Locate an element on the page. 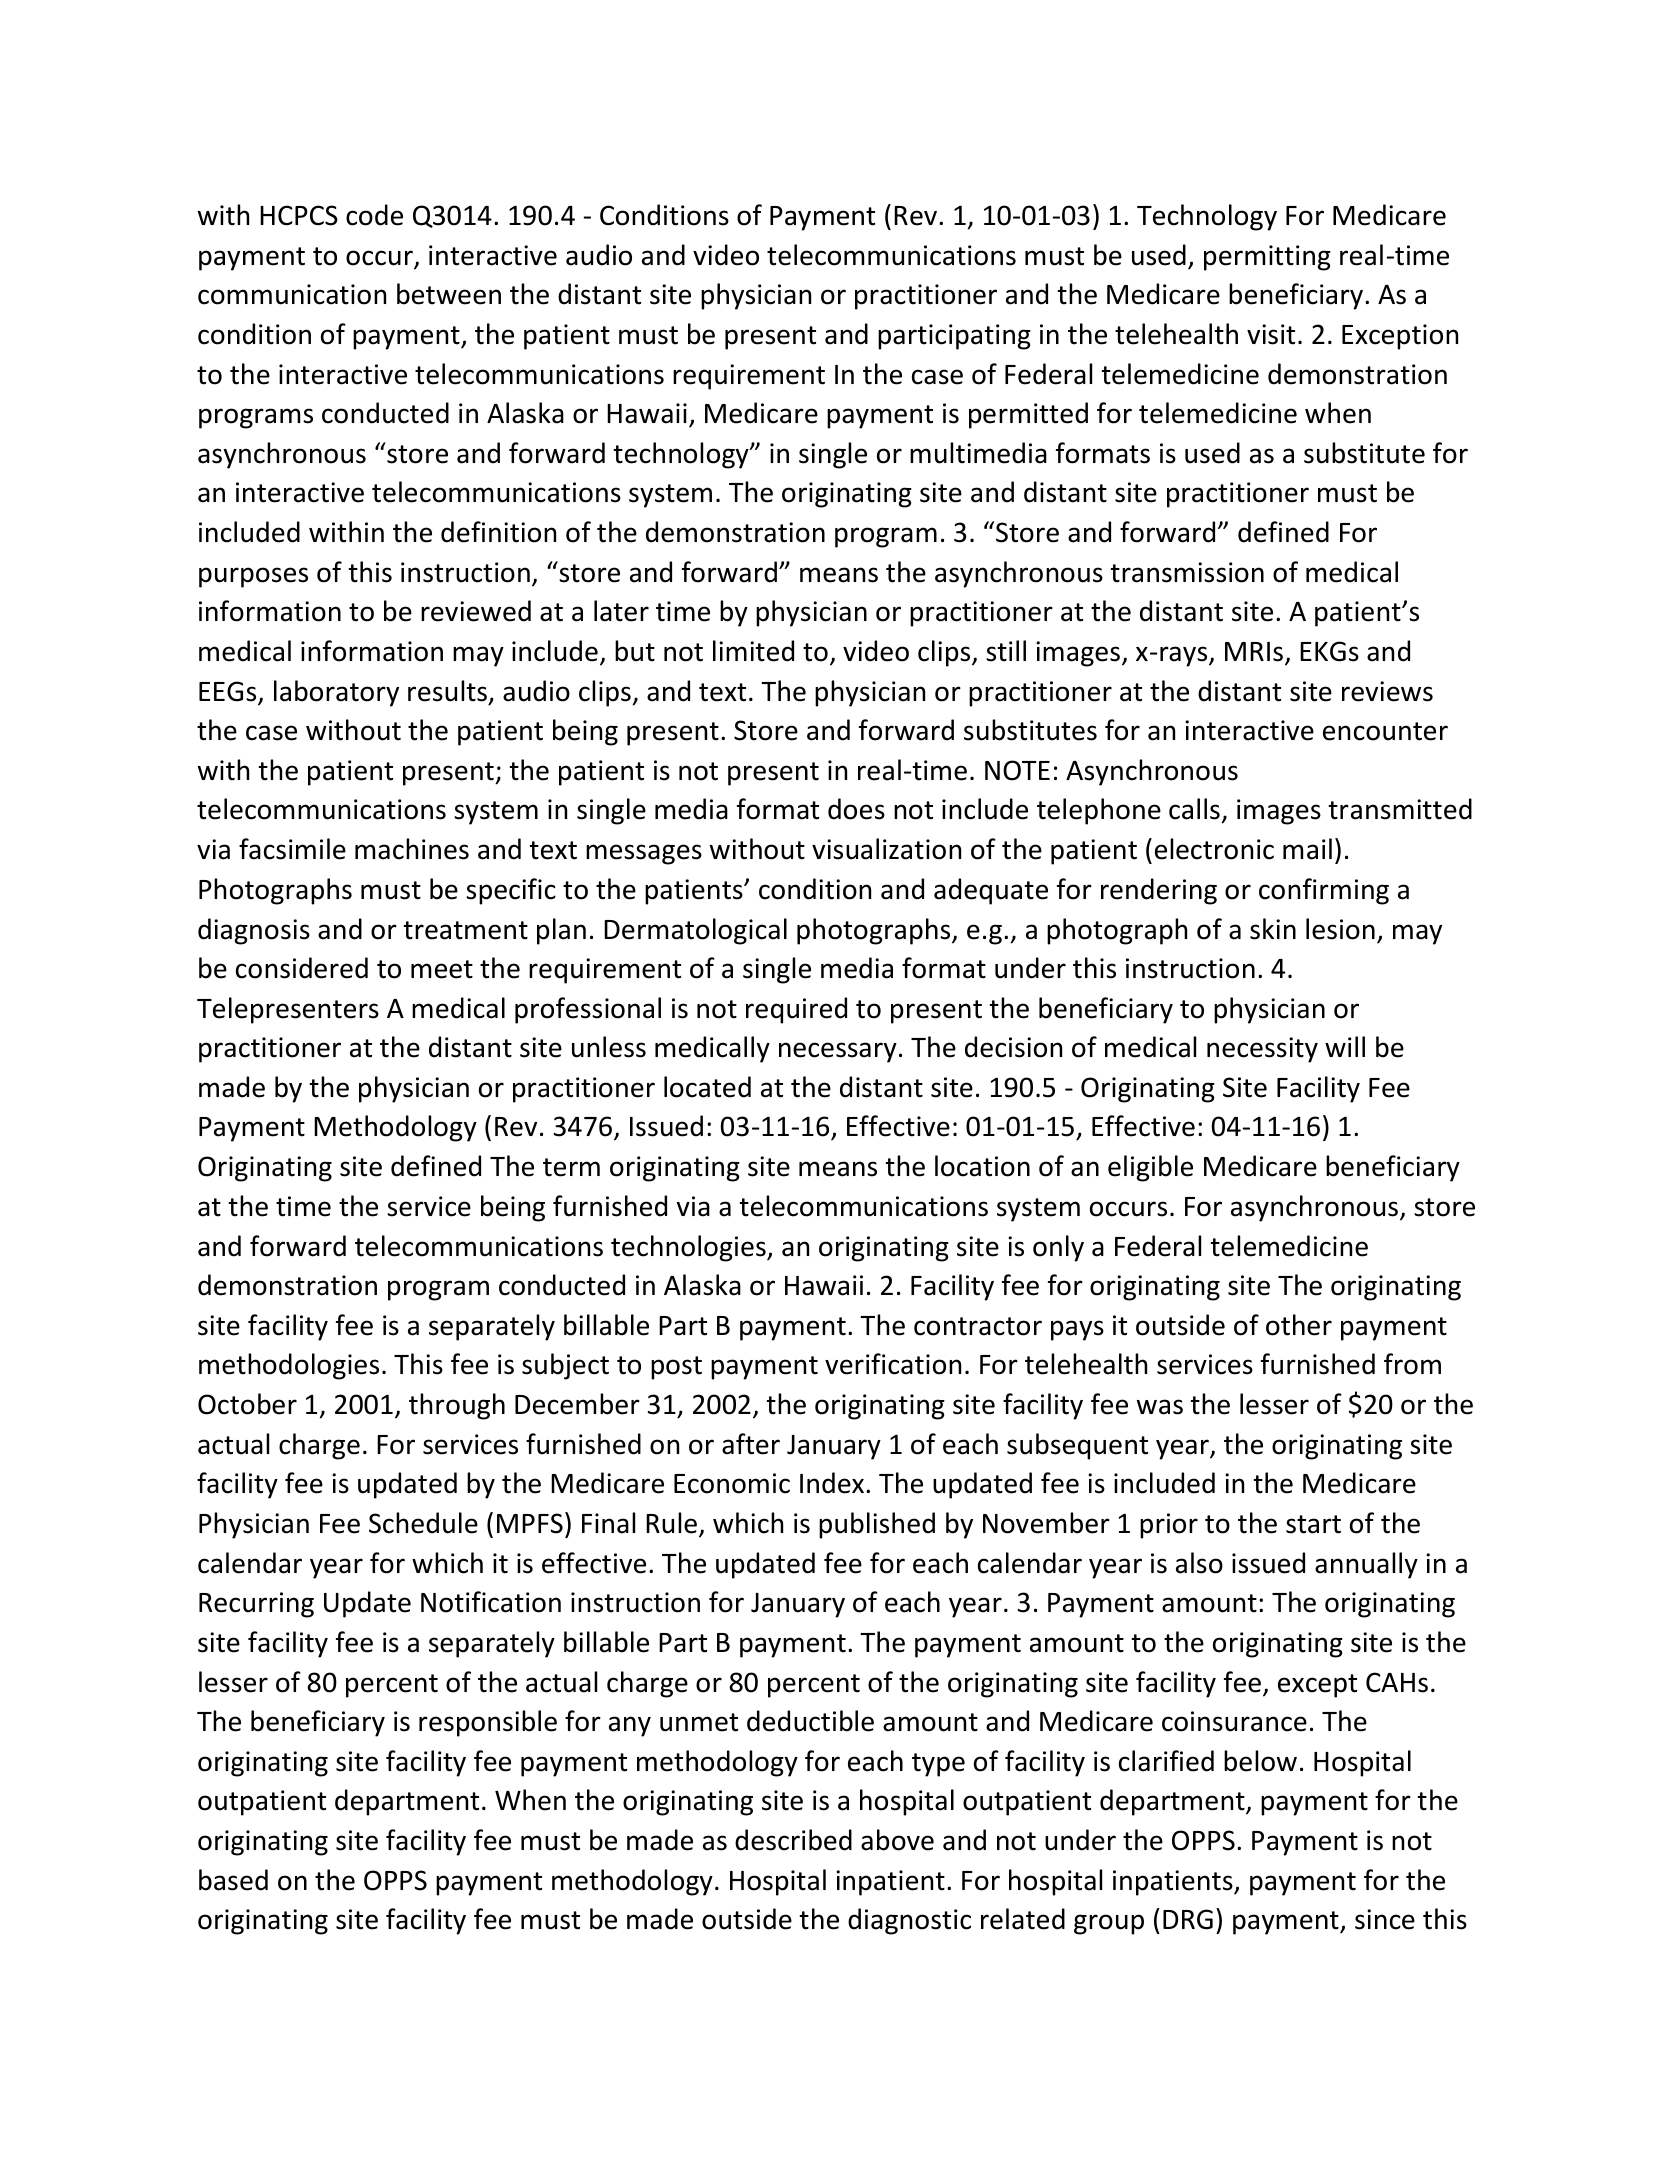 This document has height=2166, width=1674. based is located at coordinates (233, 1880).
